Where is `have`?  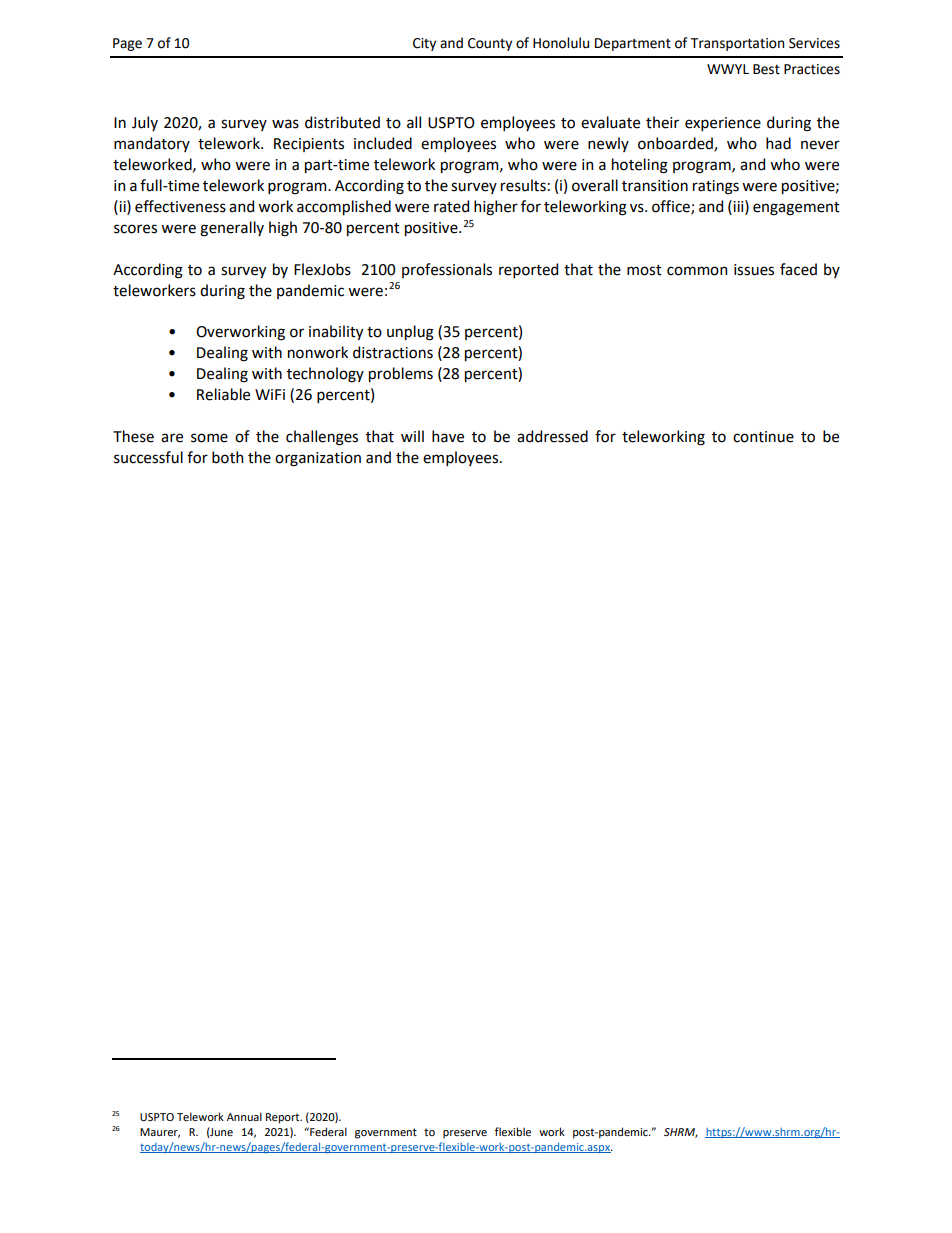
have is located at coordinates (448, 436).
